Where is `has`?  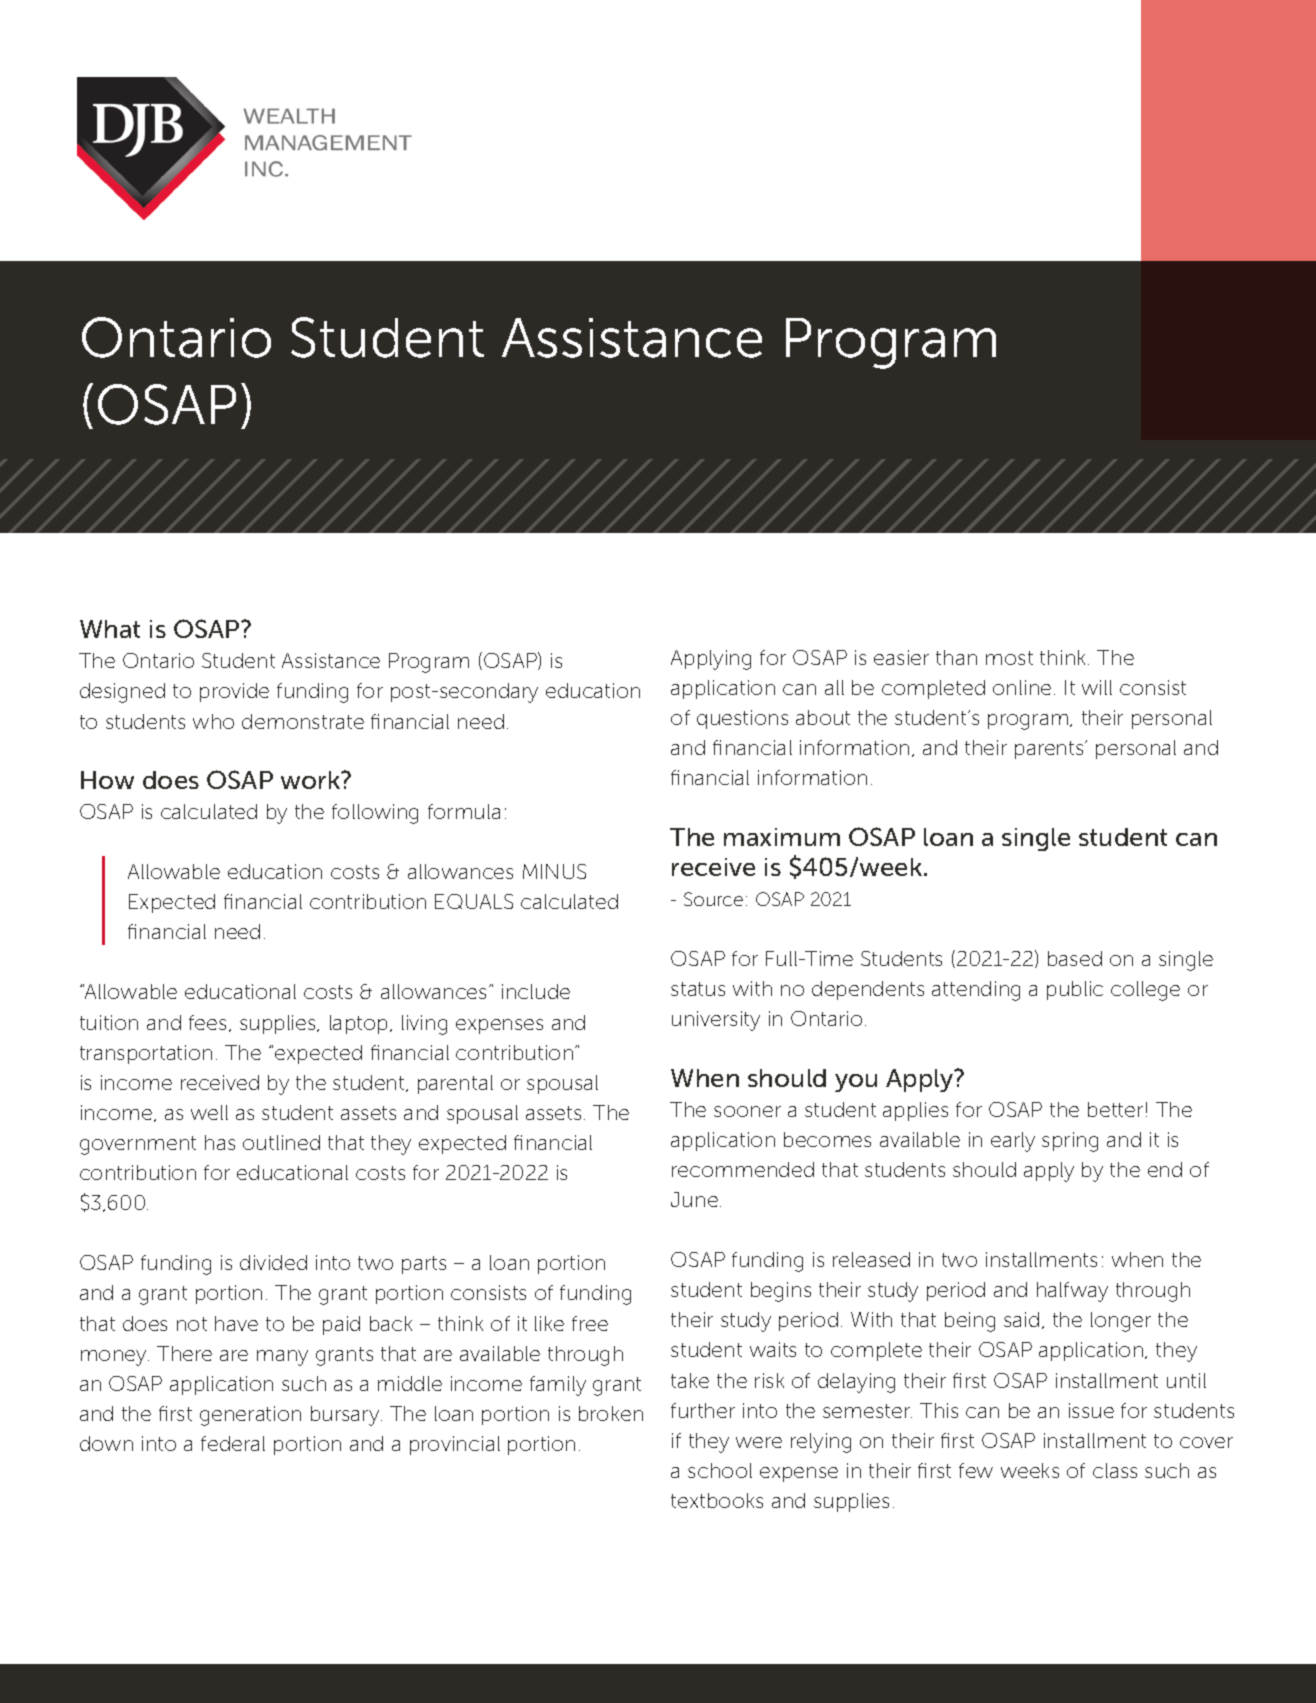
has is located at coordinates (220, 1142).
